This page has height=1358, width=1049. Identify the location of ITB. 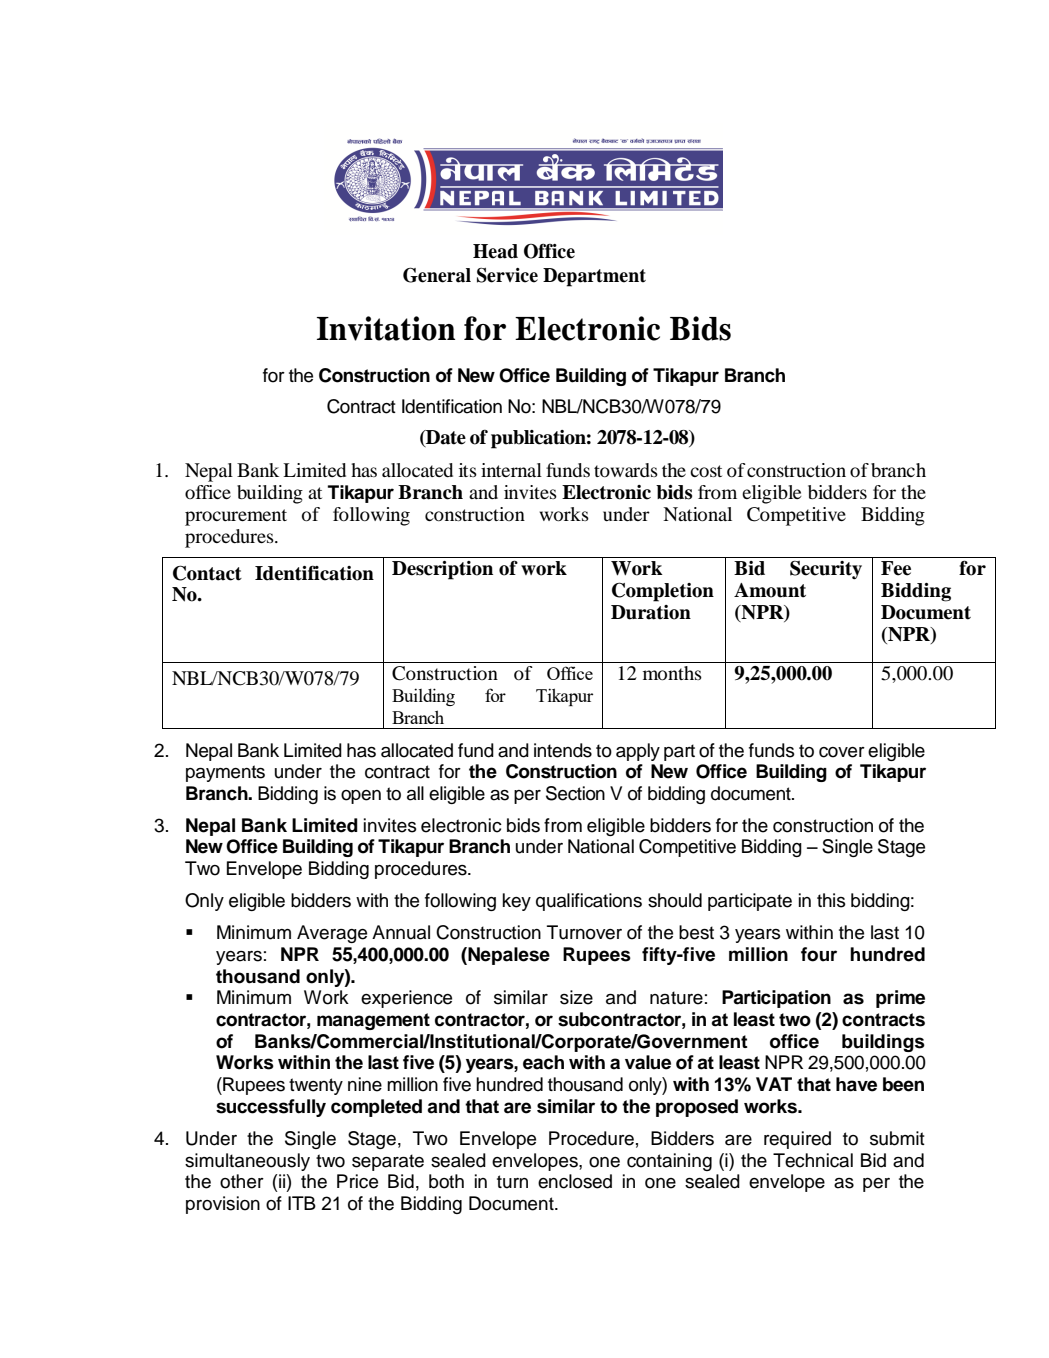
(302, 1203).
